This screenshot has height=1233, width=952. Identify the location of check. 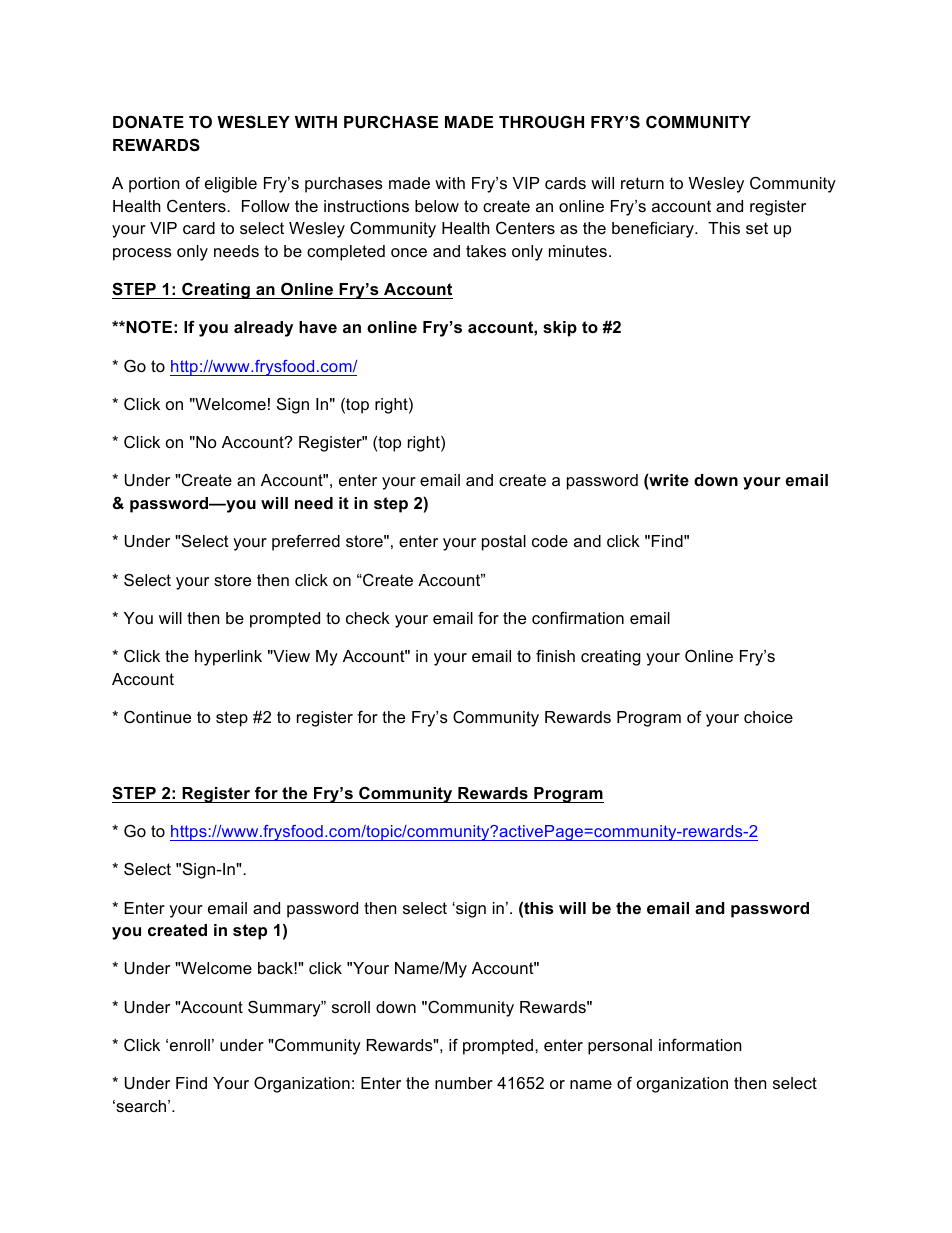
(368, 618).
